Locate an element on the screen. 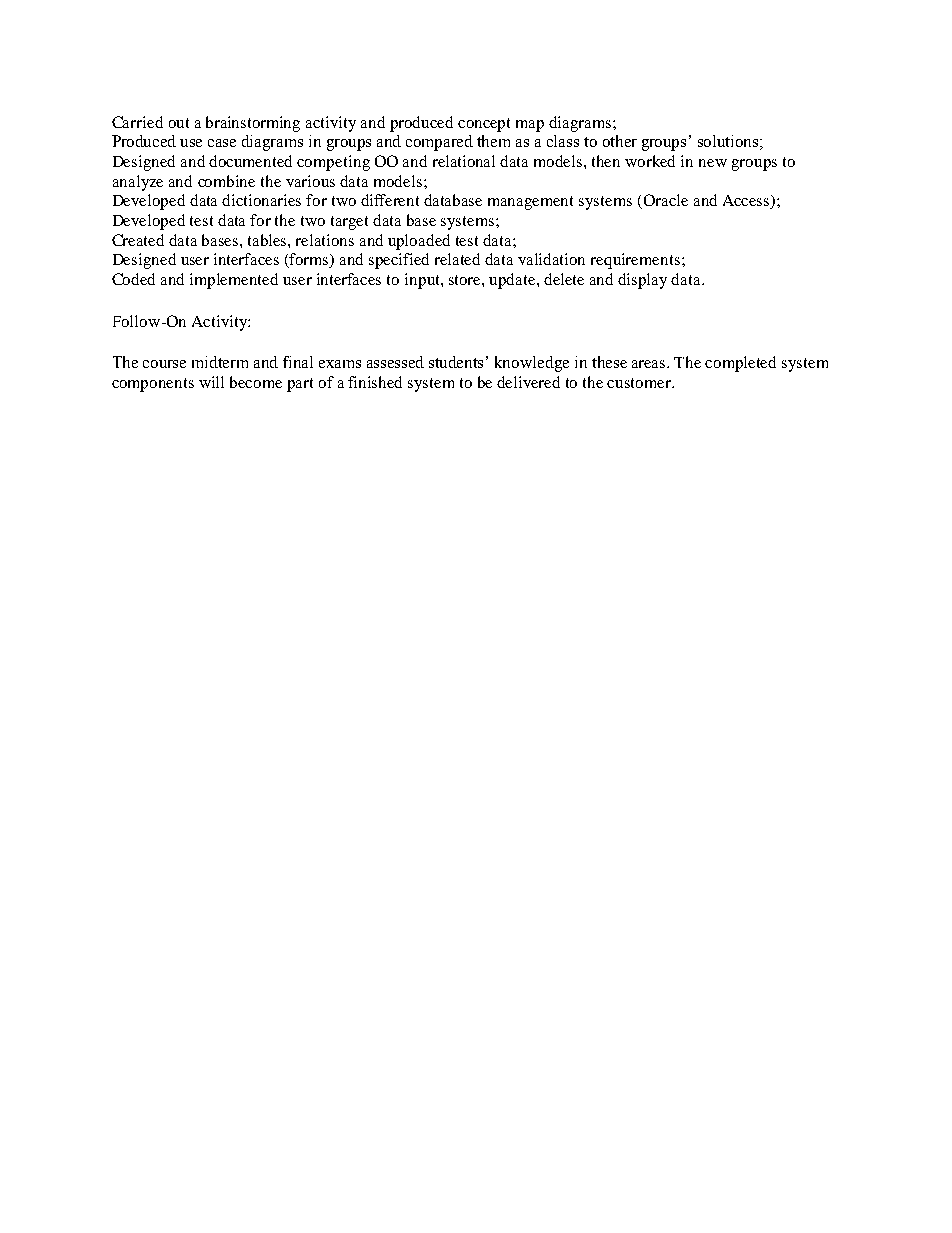 This screenshot has height=1233, width=952. different is located at coordinates (390, 200).
